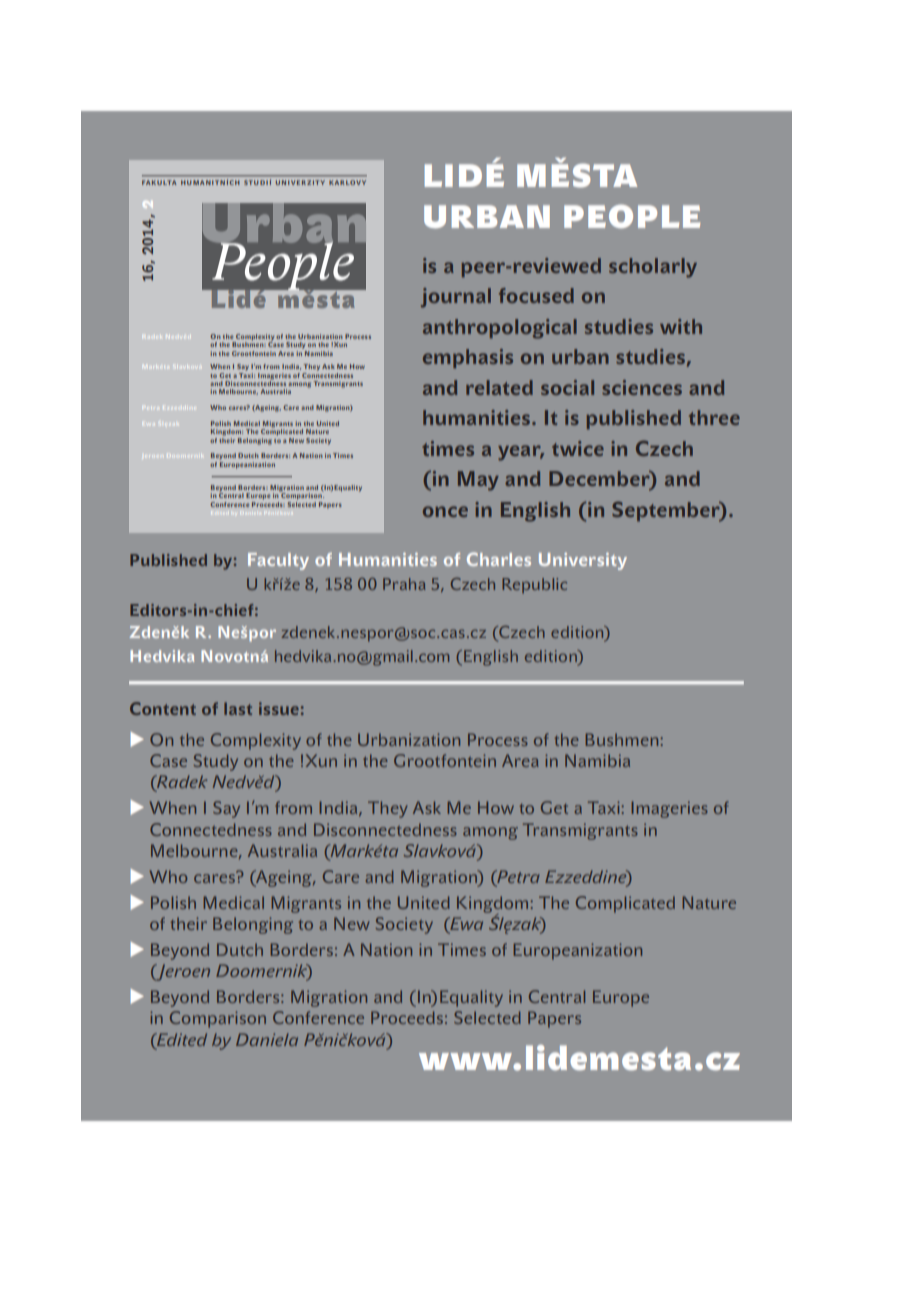 The height and width of the page is (1310, 924). Describe the element at coordinates (536, 295) in the page. I see `focused` at that location.
